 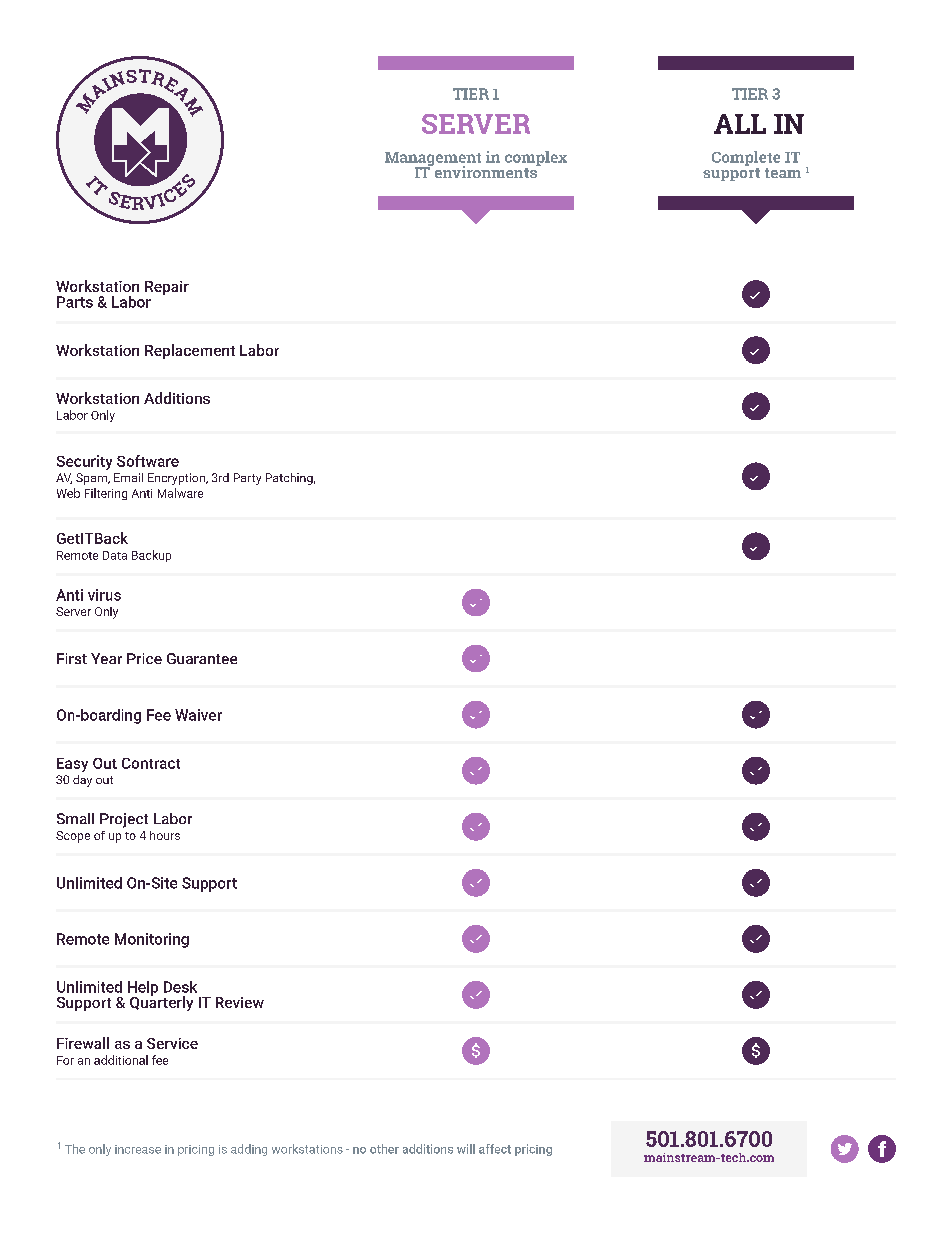 What do you see at coordinates (148, 461) in the page?
I see `Software` at bounding box center [148, 461].
